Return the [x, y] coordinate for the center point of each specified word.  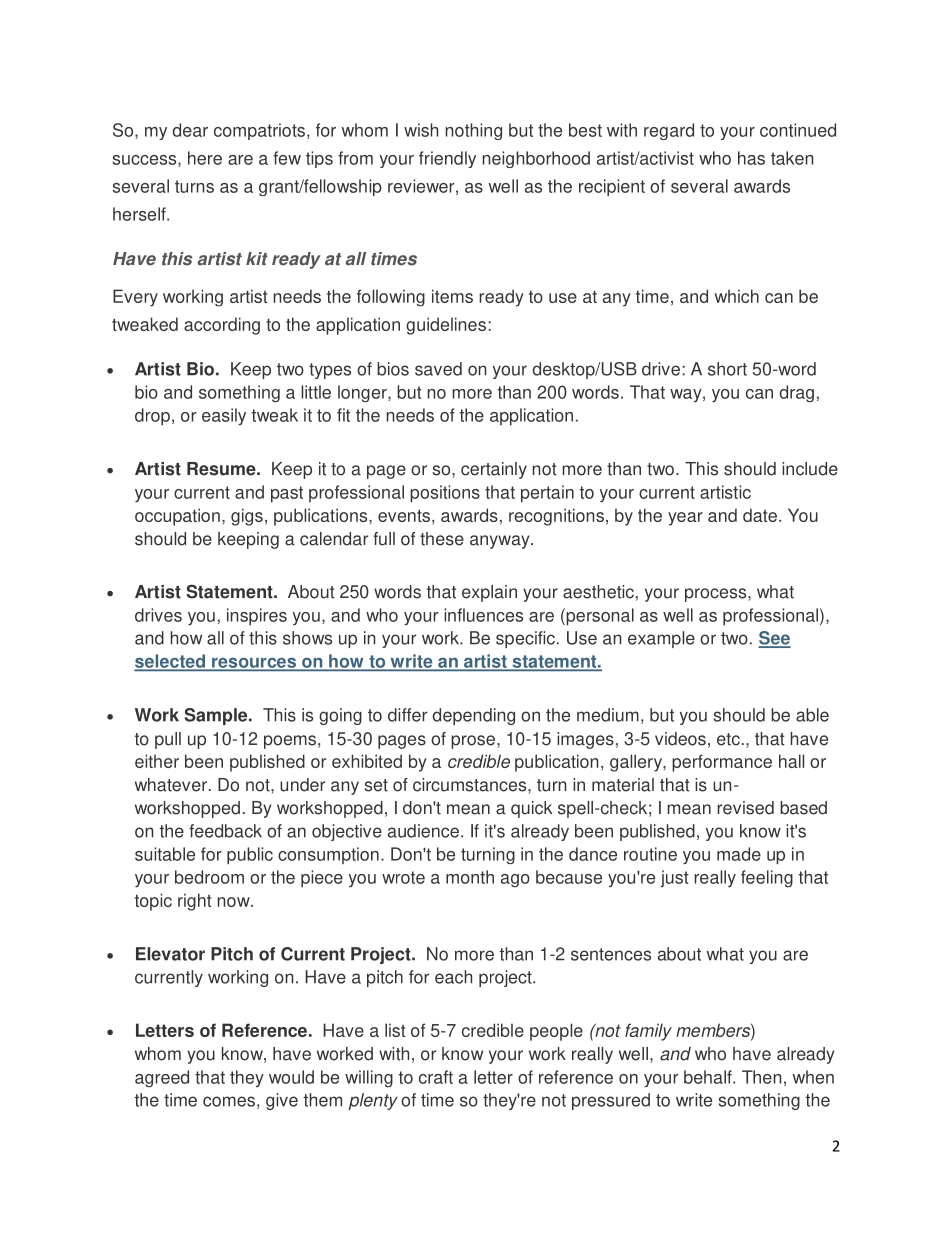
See [774, 639]
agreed [162, 1078]
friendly [447, 159]
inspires [257, 617]
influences [483, 615]
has [751, 158]
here [205, 158]
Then [761, 1077]
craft [436, 1077]
